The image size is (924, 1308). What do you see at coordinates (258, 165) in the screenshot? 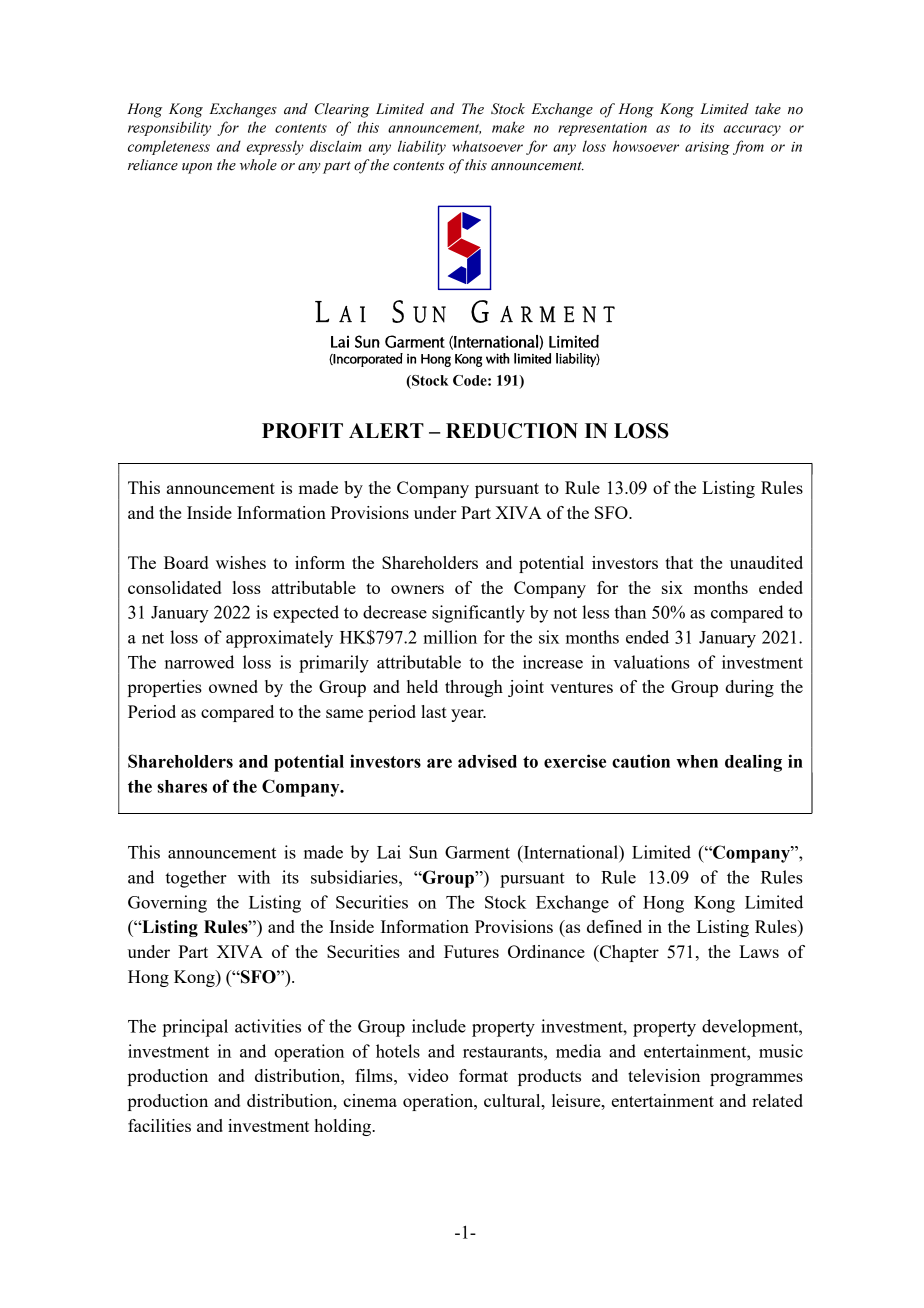
I see `whole` at bounding box center [258, 165].
